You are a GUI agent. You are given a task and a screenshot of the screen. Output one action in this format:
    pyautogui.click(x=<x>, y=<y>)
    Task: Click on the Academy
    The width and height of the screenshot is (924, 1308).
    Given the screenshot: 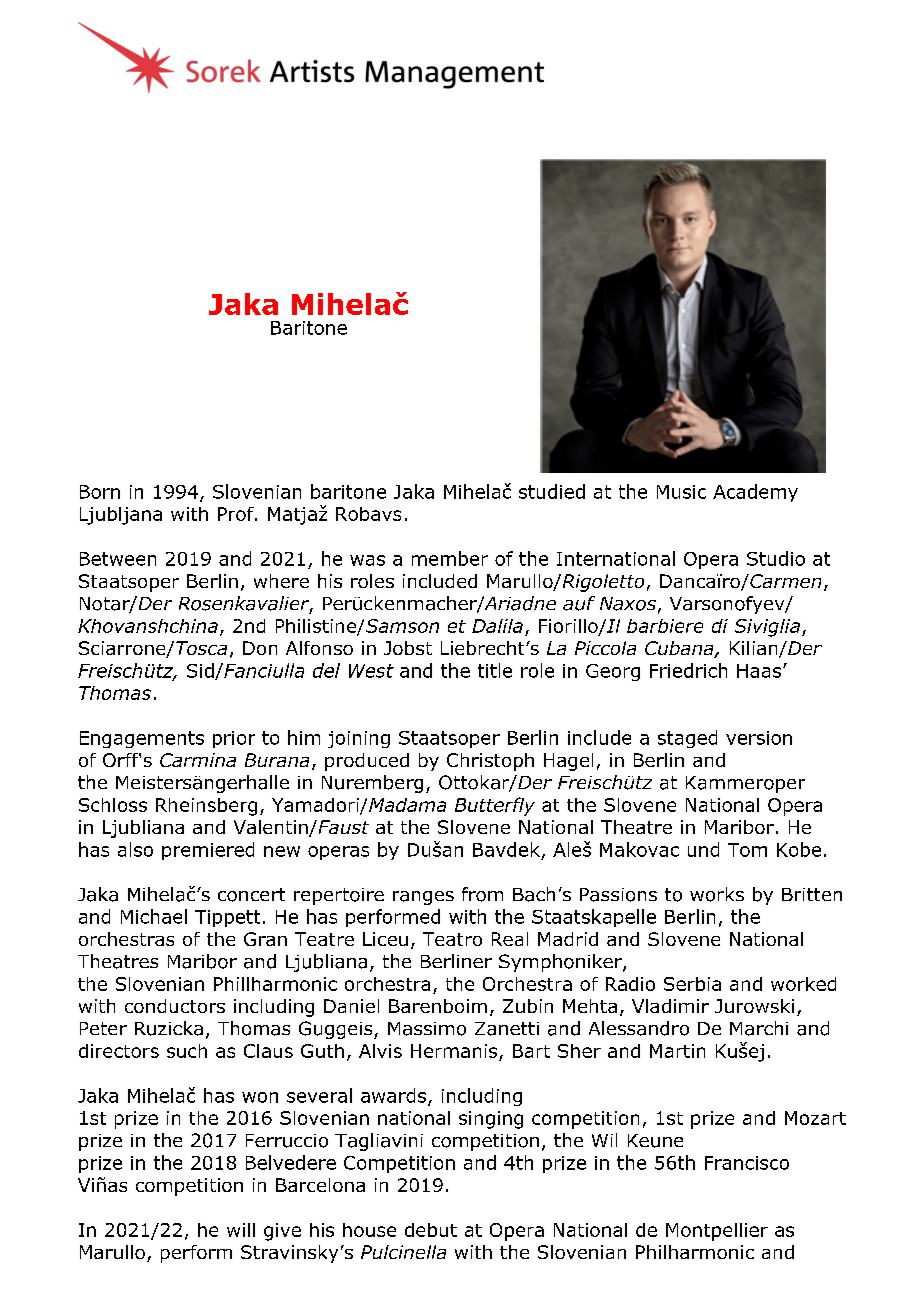 What is the action you would take?
    pyautogui.click(x=755, y=493)
